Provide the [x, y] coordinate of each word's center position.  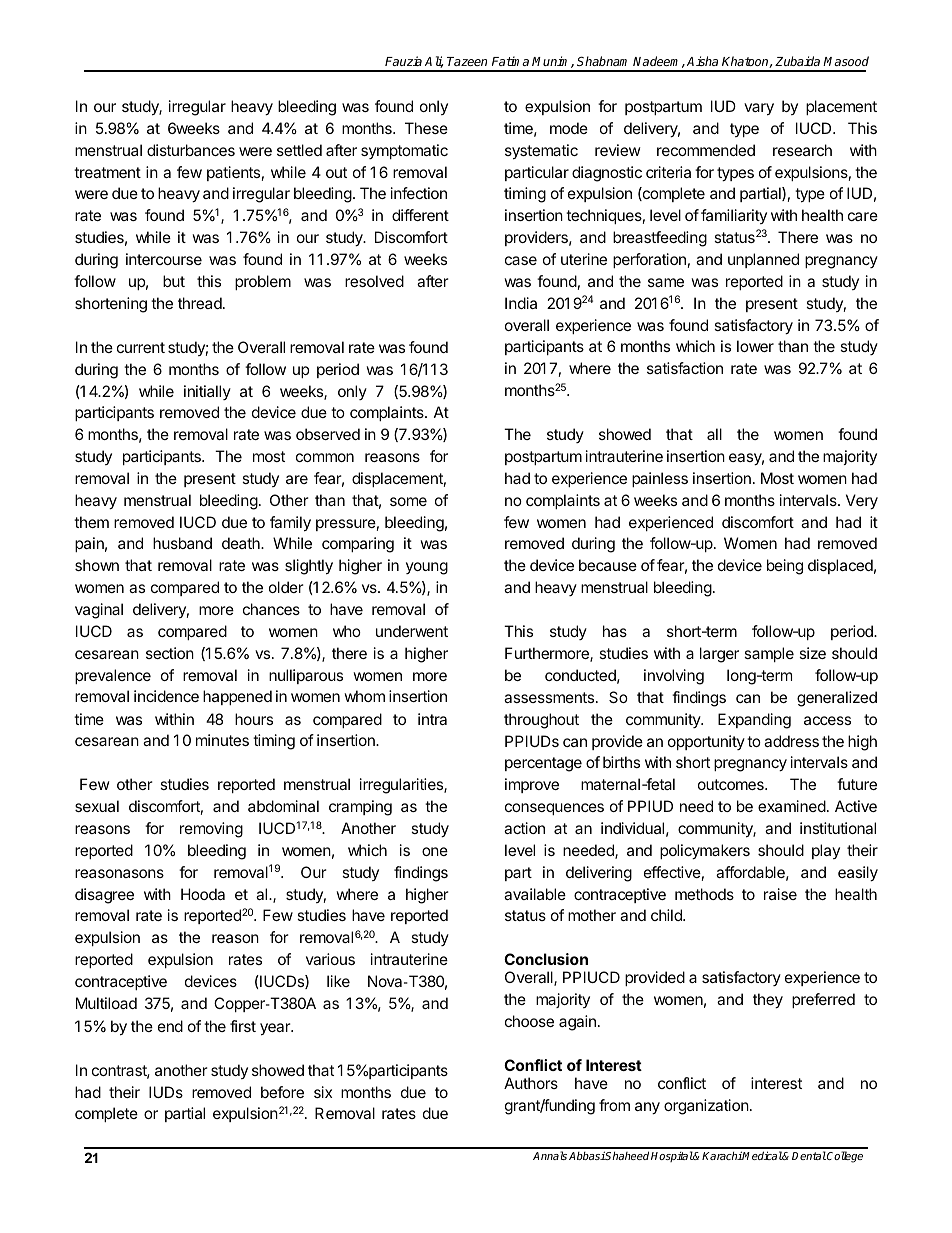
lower [755, 346]
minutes [222, 740]
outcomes [732, 784]
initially [207, 392]
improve [532, 785]
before [282, 1092]
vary [759, 109]
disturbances [191, 150]
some [408, 501]
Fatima [510, 61]
